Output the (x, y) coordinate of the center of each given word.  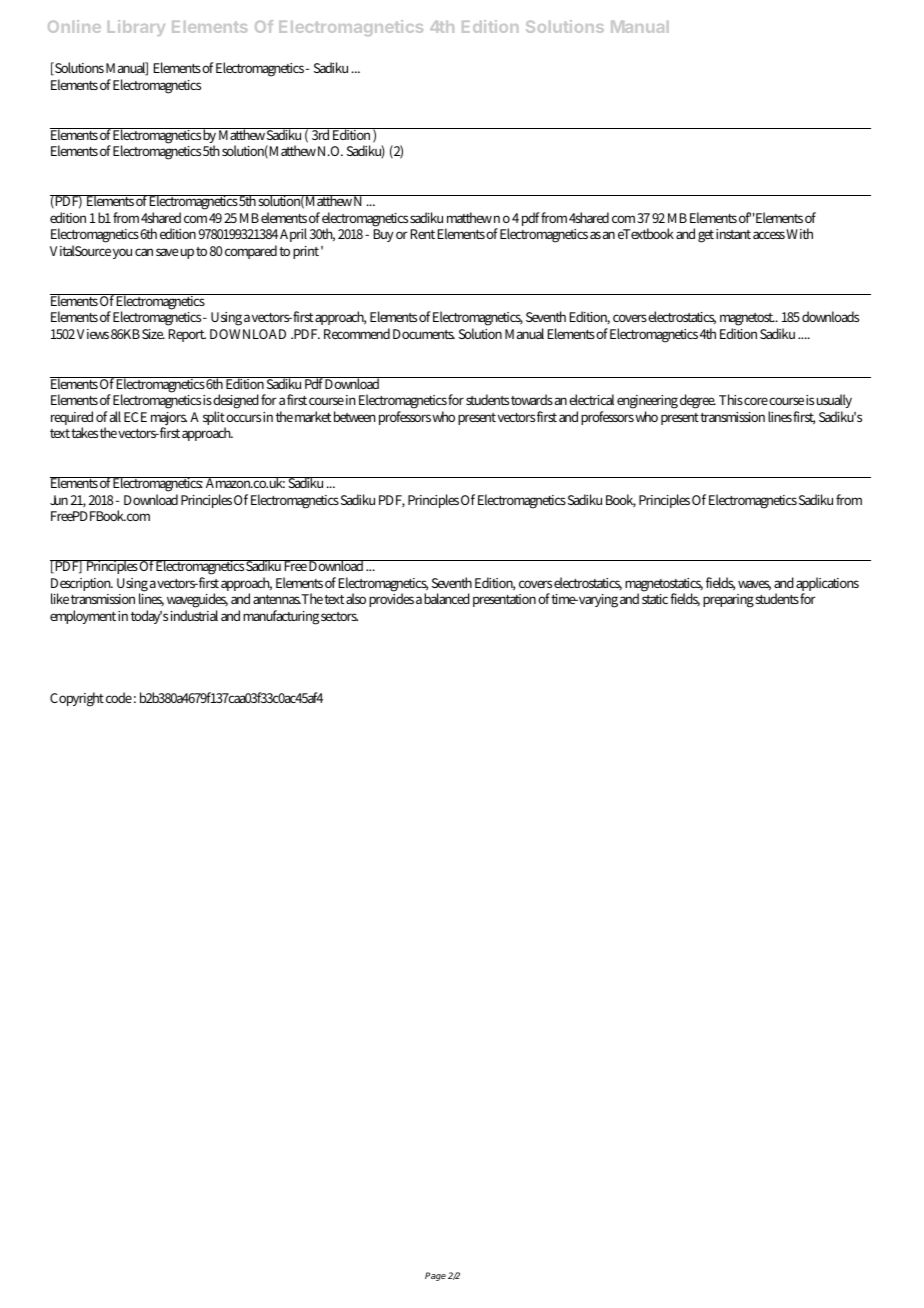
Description (82, 586)
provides (391, 600)
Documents (424, 334)
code (119, 697)
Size (153, 334)
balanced (447, 598)
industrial (194, 615)
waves (754, 585)
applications (827, 585)
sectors (339, 616)
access (769, 235)
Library (136, 28)
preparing (728, 601)
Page (435, 1276)
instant (733, 234)
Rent (423, 234)
